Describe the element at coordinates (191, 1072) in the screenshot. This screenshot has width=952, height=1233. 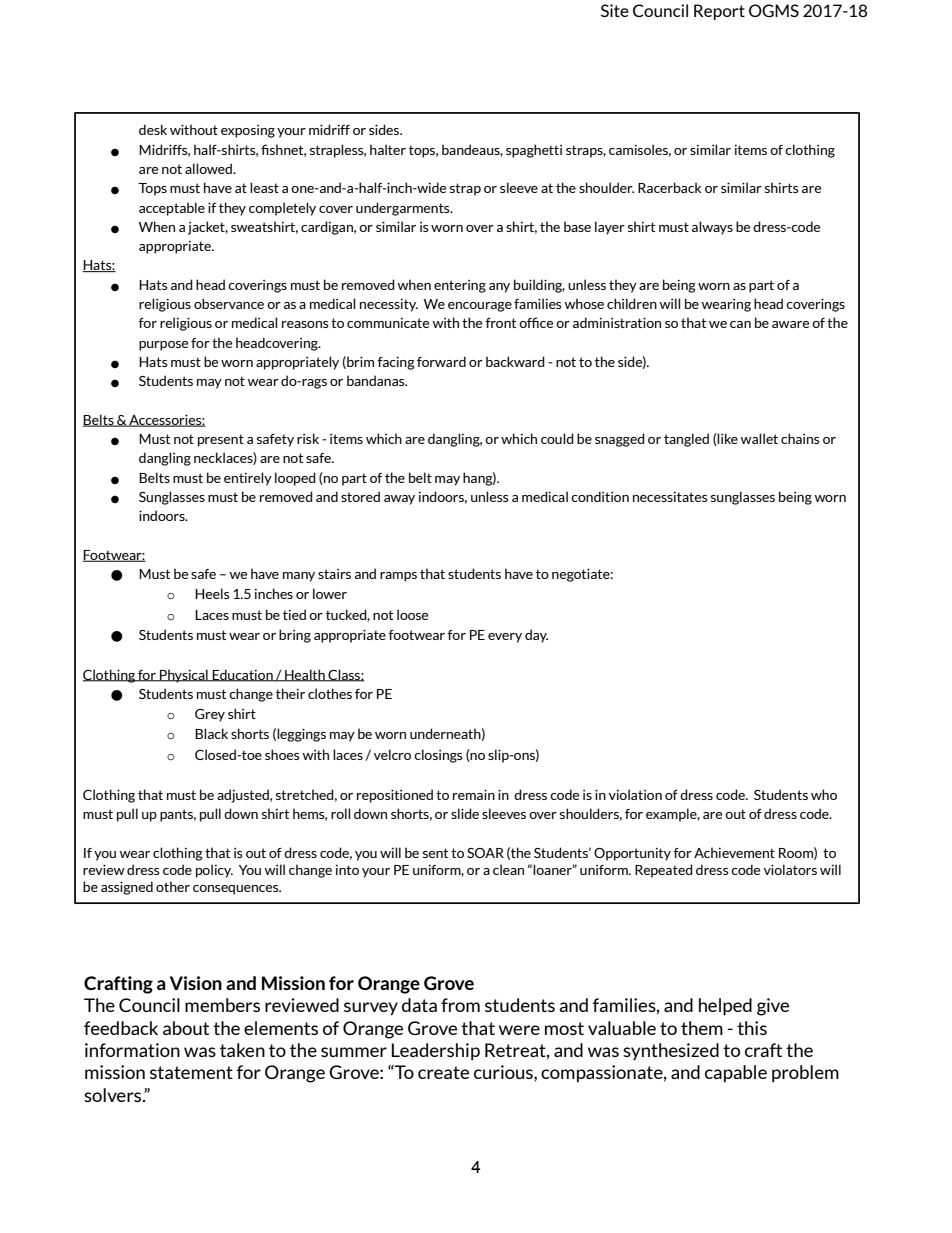
I see `statement` at that location.
